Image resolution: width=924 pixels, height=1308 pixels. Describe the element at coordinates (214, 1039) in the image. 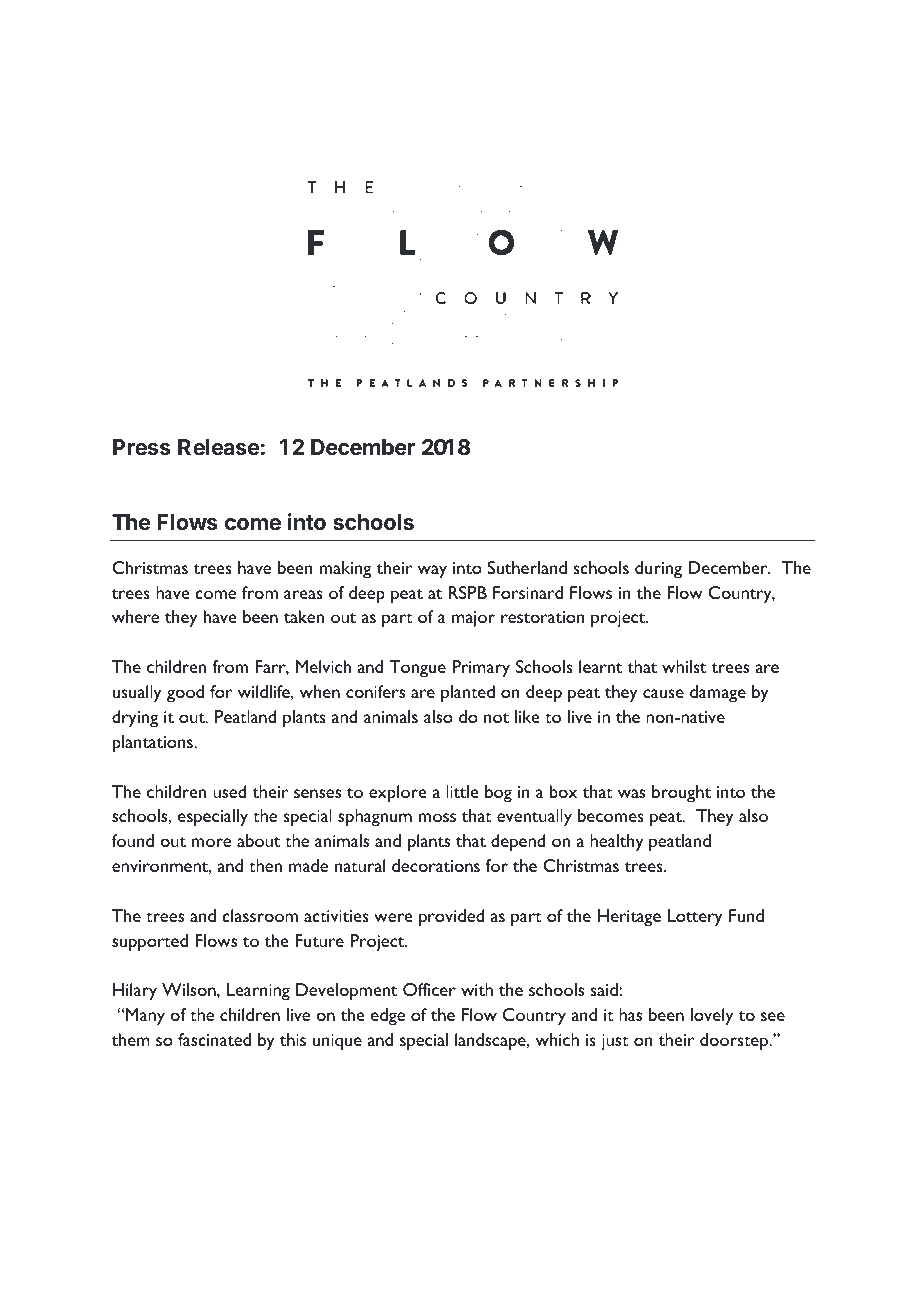

I see `fascinated` at that location.
